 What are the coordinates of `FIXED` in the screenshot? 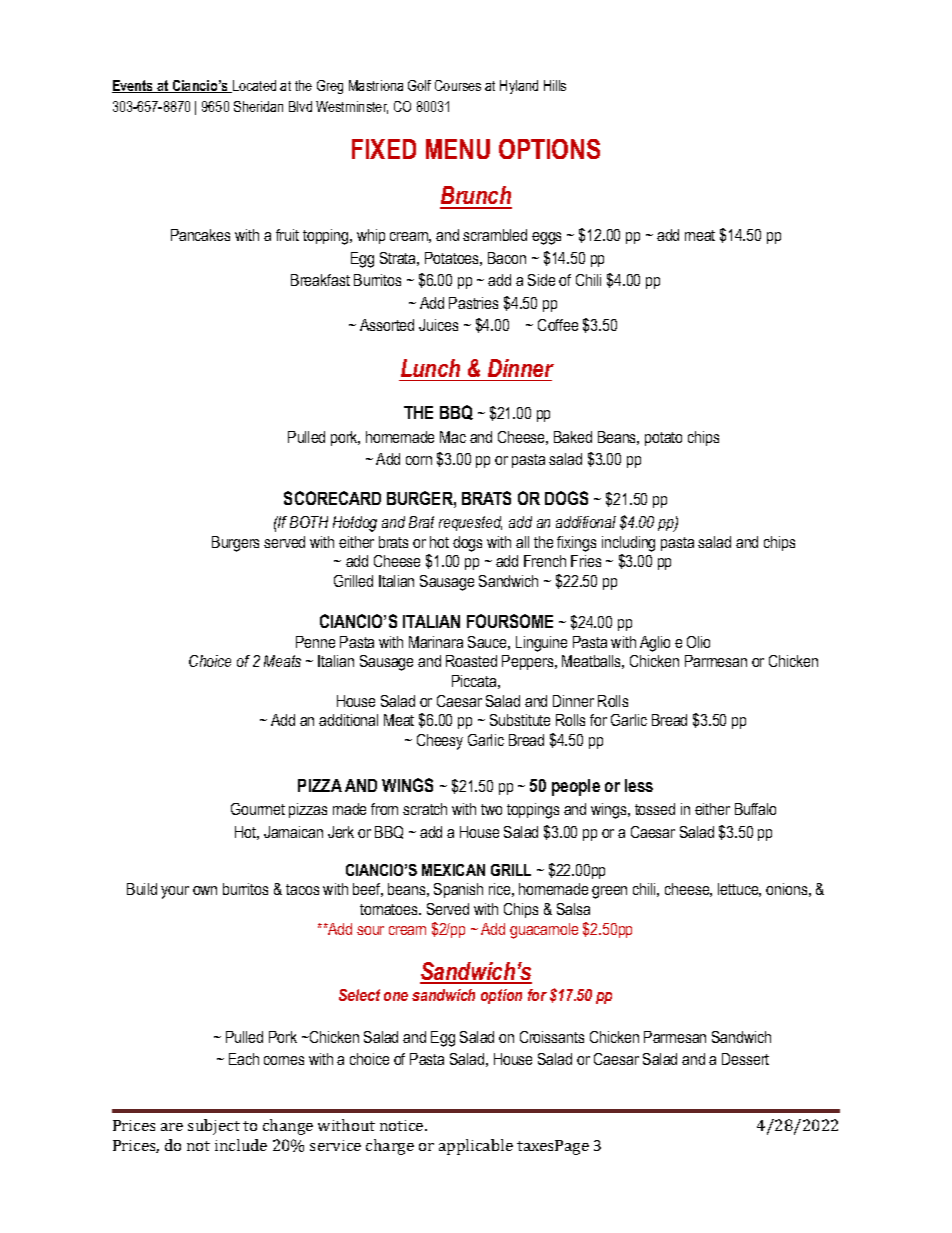 It's located at (384, 149).
